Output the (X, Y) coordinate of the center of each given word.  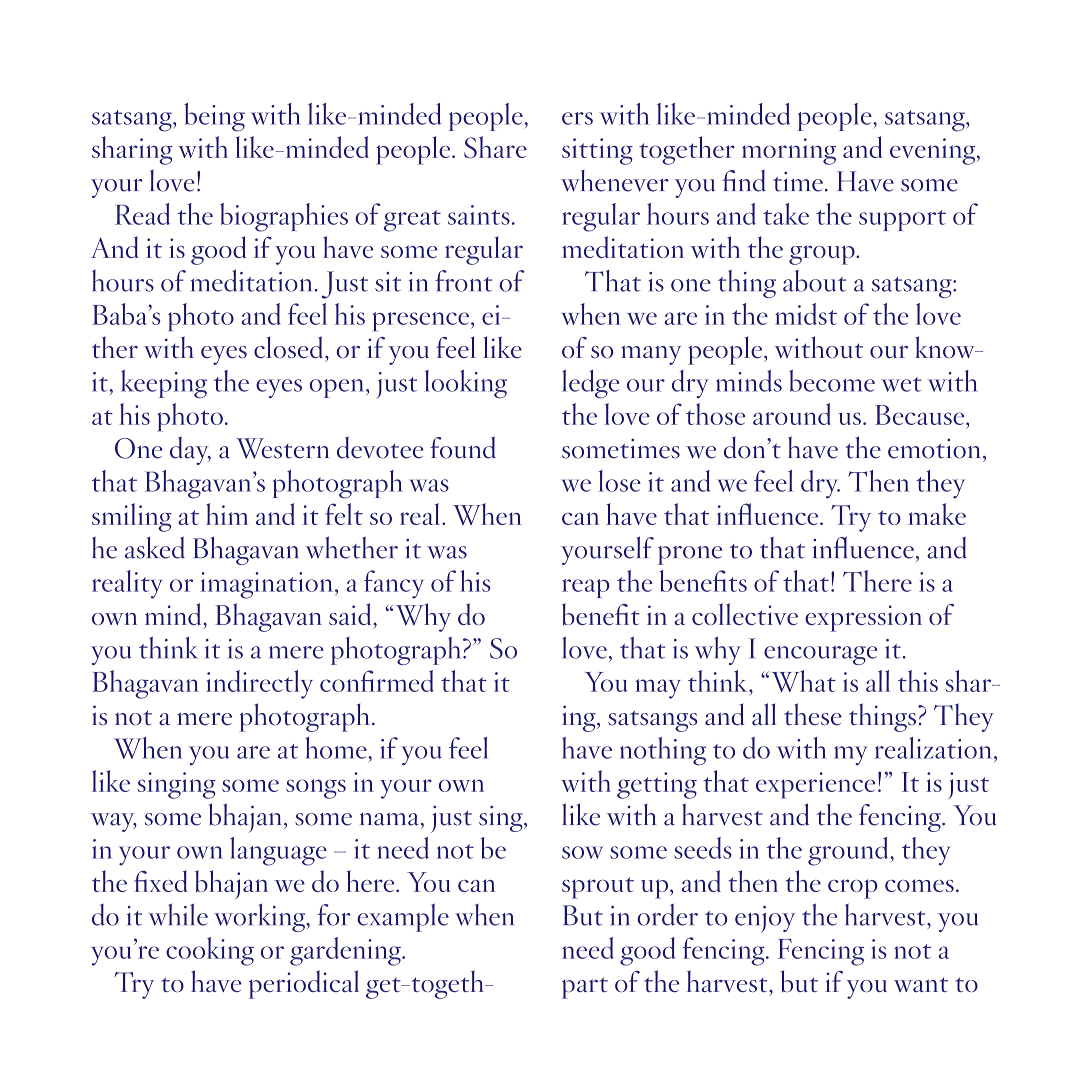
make (937, 514)
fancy (394, 584)
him (227, 514)
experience (815, 785)
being (214, 117)
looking (465, 384)
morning (789, 151)
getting (657, 785)
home (337, 748)
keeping (164, 384)
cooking (210, 951)
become (832, 381)
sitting (597, 151)
